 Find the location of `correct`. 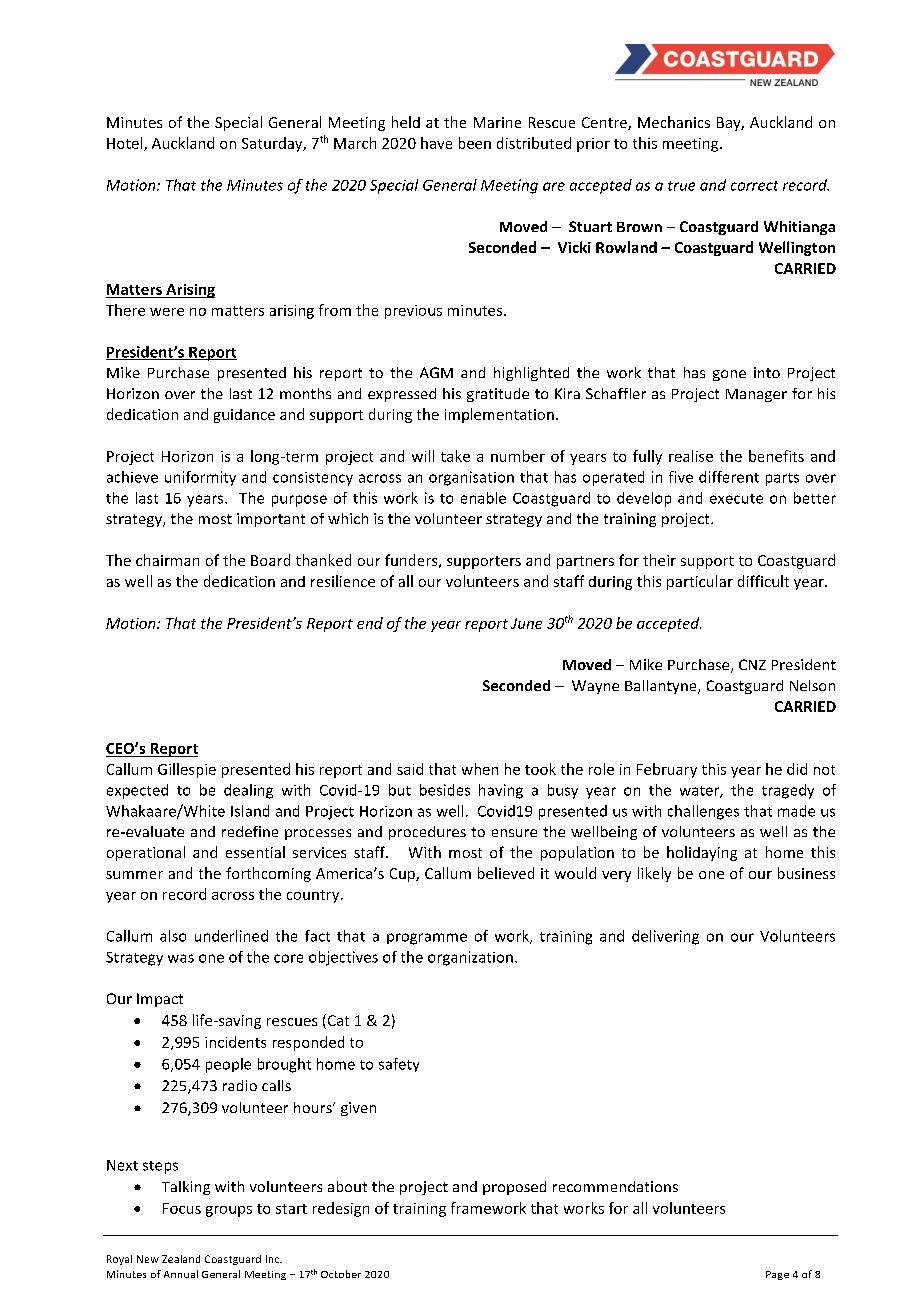

correct is located at coordinates (754, 186).
